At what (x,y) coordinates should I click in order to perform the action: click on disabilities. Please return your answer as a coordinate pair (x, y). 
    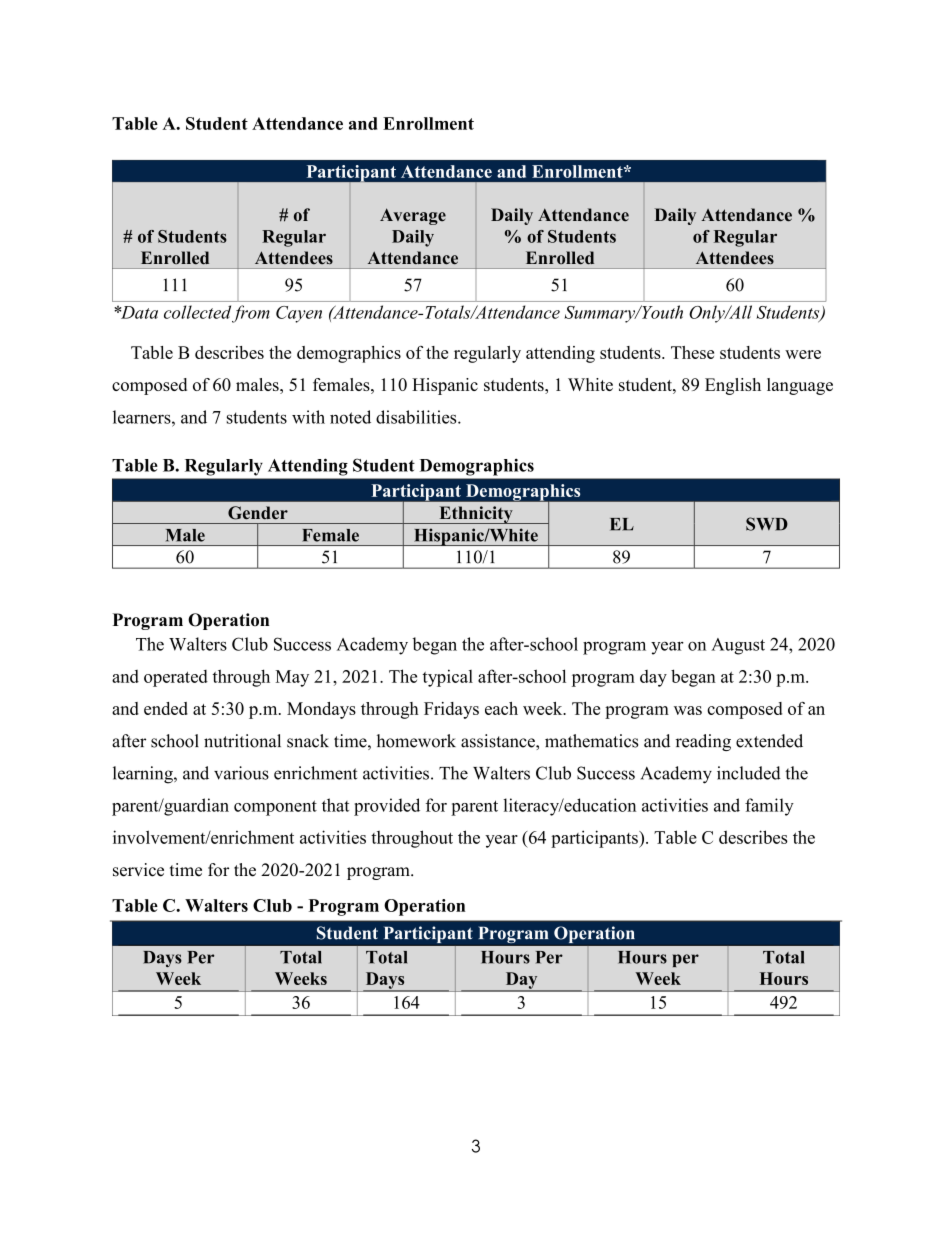
    Looking at the image, I should click on (417, 417).
